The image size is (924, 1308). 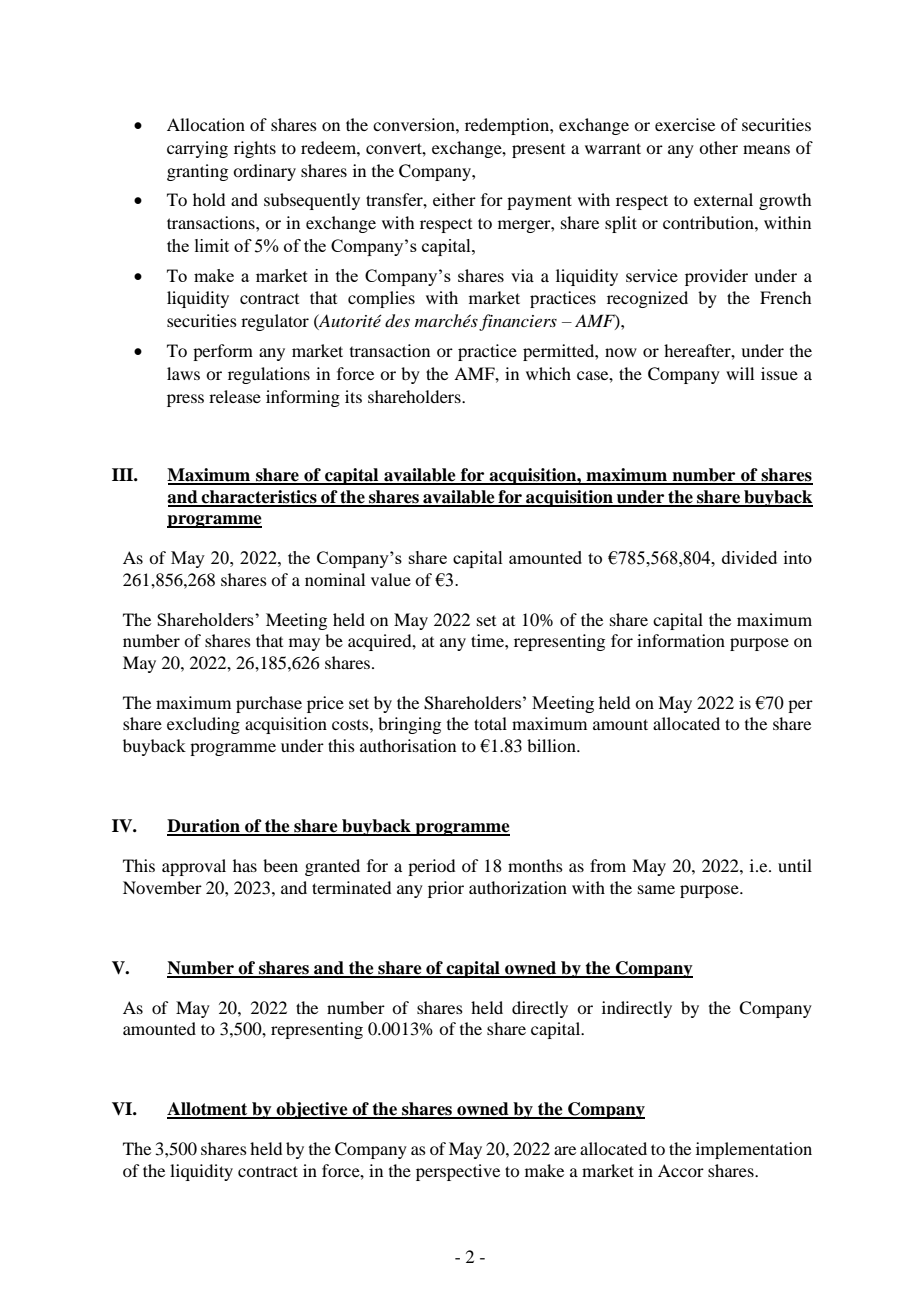 What do you see at coordinates (454, 199) in the image?
I see `either` at bounding box center [454, 199].
